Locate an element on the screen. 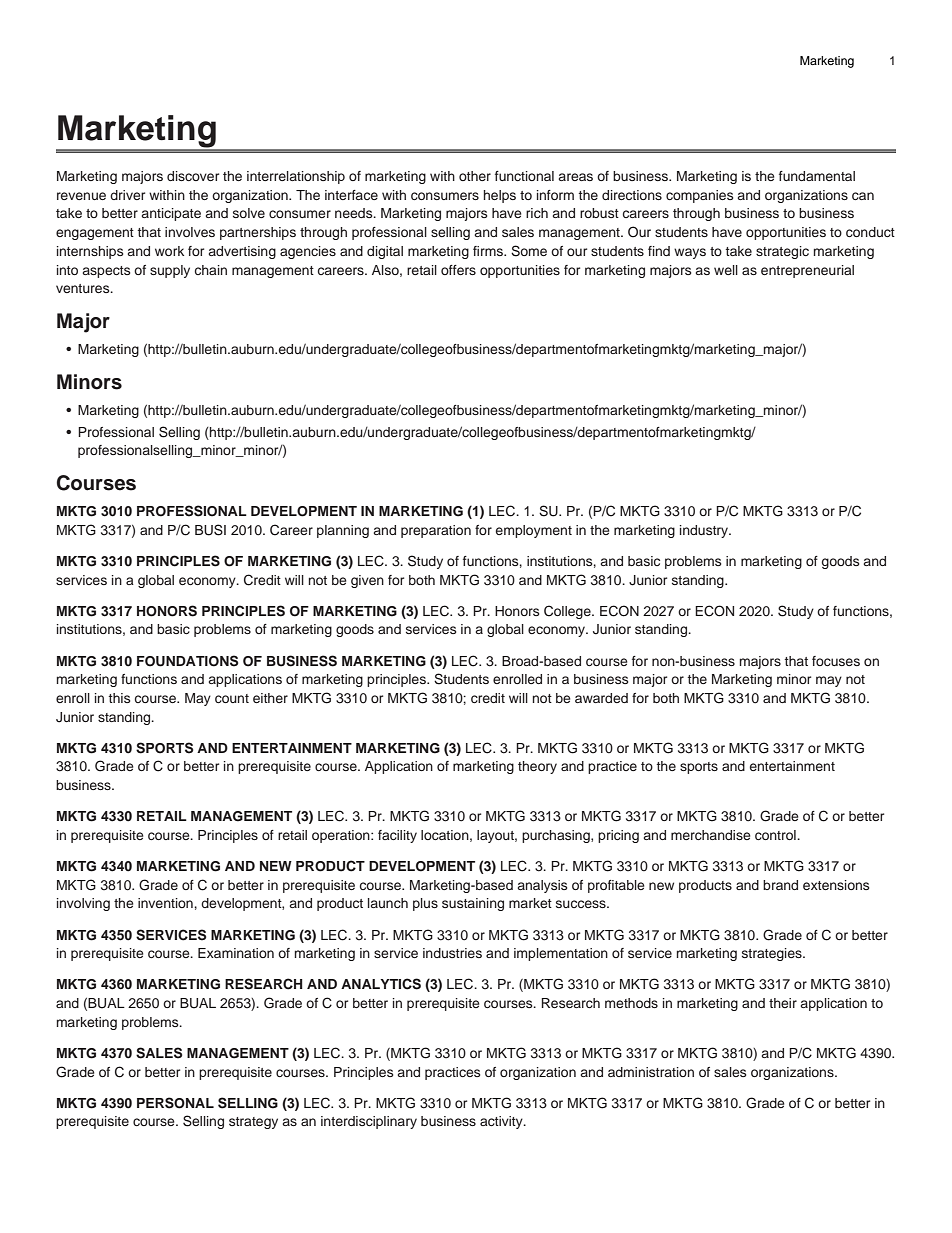 Image resolution: width=952 pixels, height=1233 pixels. fundamental is located at coordinates (817, 176).
